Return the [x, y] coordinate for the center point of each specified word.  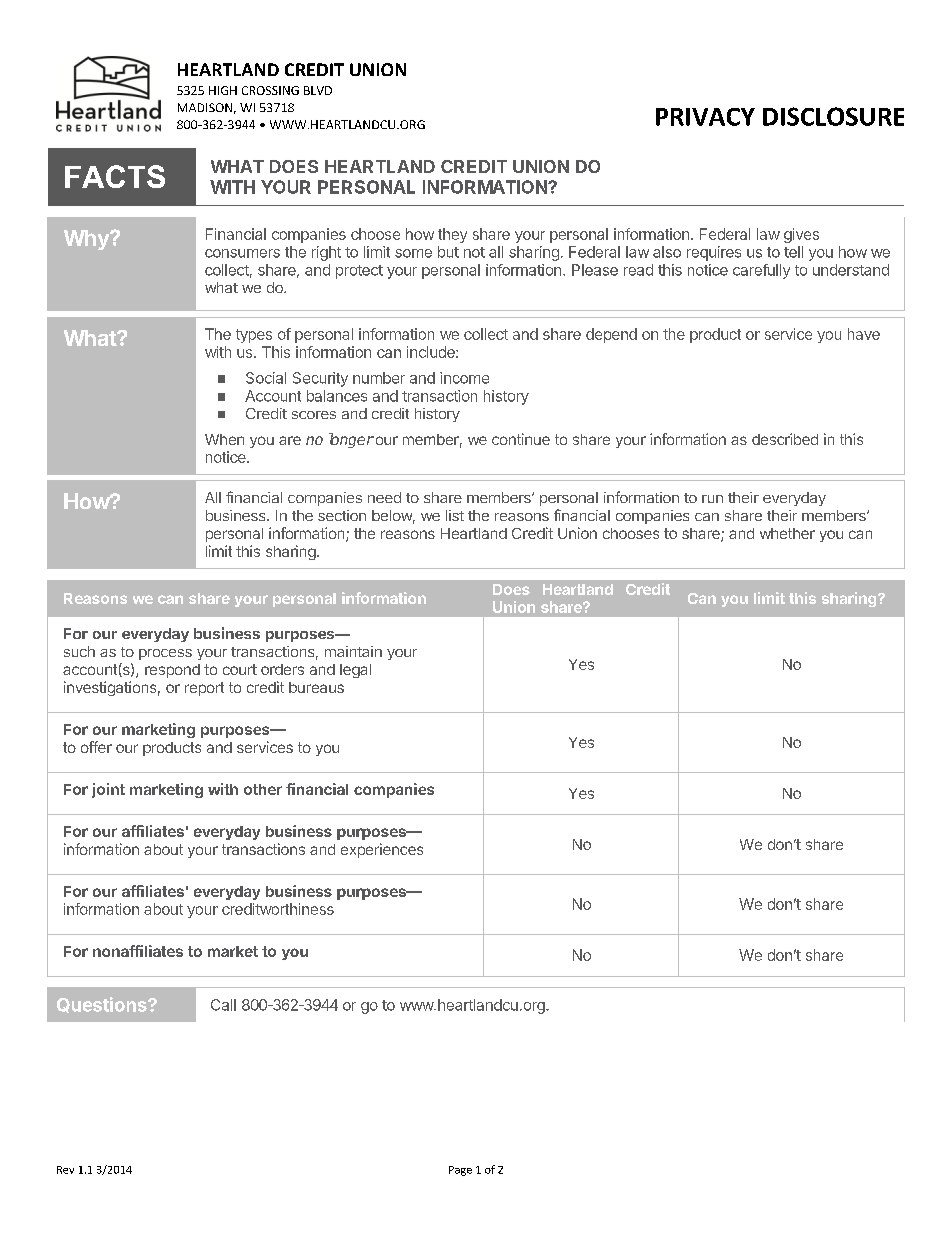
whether [787, 533]
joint [108, 790]
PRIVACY [705, 117]
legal [355, 671]
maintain [353, 651]
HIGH [223, 90]
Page [460, 1171]
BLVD [318, 90]
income [464, 378]
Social [266, 378]
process [165, 654]
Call [223, 1005]
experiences [382, 850]
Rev [65, 1170]
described [785, 439]
